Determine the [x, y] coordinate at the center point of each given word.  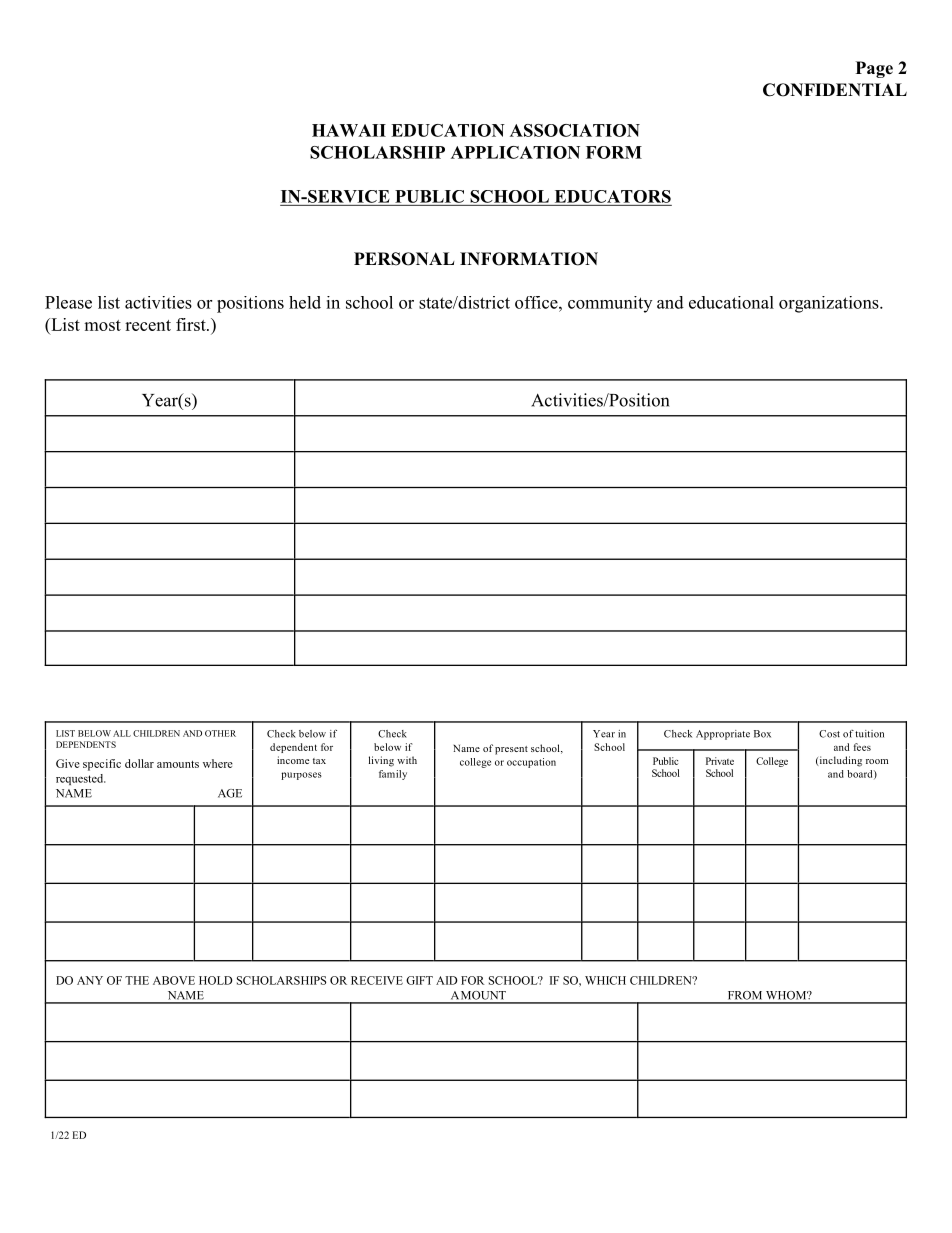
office [537, 302]
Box [762, 734]
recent [148, 325]
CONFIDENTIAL [835, 90]
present [511, 750]
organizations [830, 304]
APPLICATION [515, 152]
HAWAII [349, 130]
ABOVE [174, 980]
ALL [122, 733]
